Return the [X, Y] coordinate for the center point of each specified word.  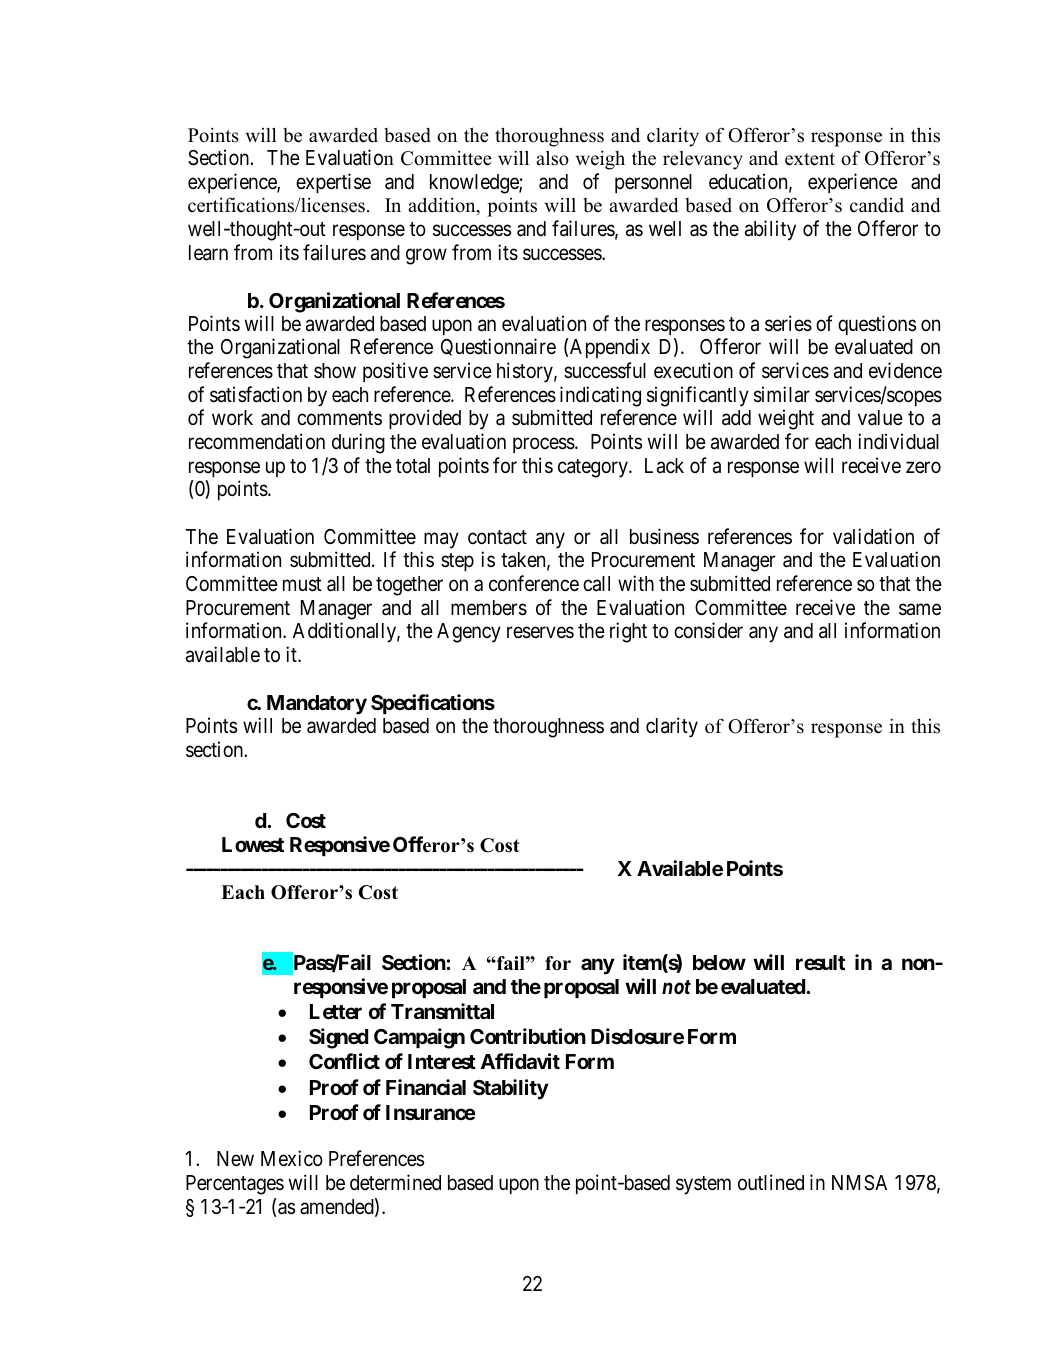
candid [877, 205]
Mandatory [317, 705]
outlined [771, 1182]
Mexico [292, 1158]
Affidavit [520, 1061]
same [920, 609]
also [552, 158]
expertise [333, 183]
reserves [540, 633]
